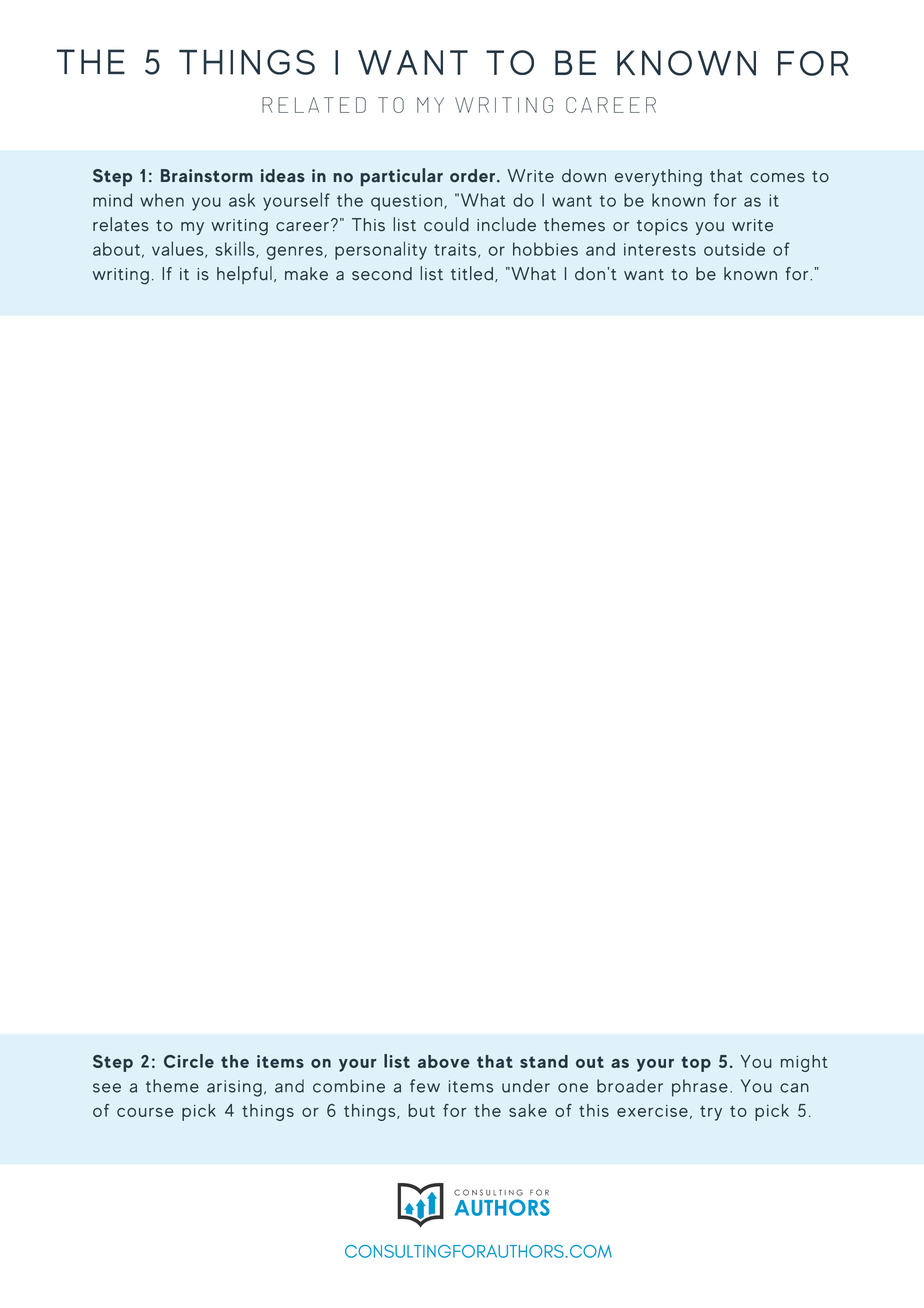 This page has width=924, height=1308. What do you see at coordinates (777, 178) in the page?
I see `comes` at bounding box center [777, 178].
